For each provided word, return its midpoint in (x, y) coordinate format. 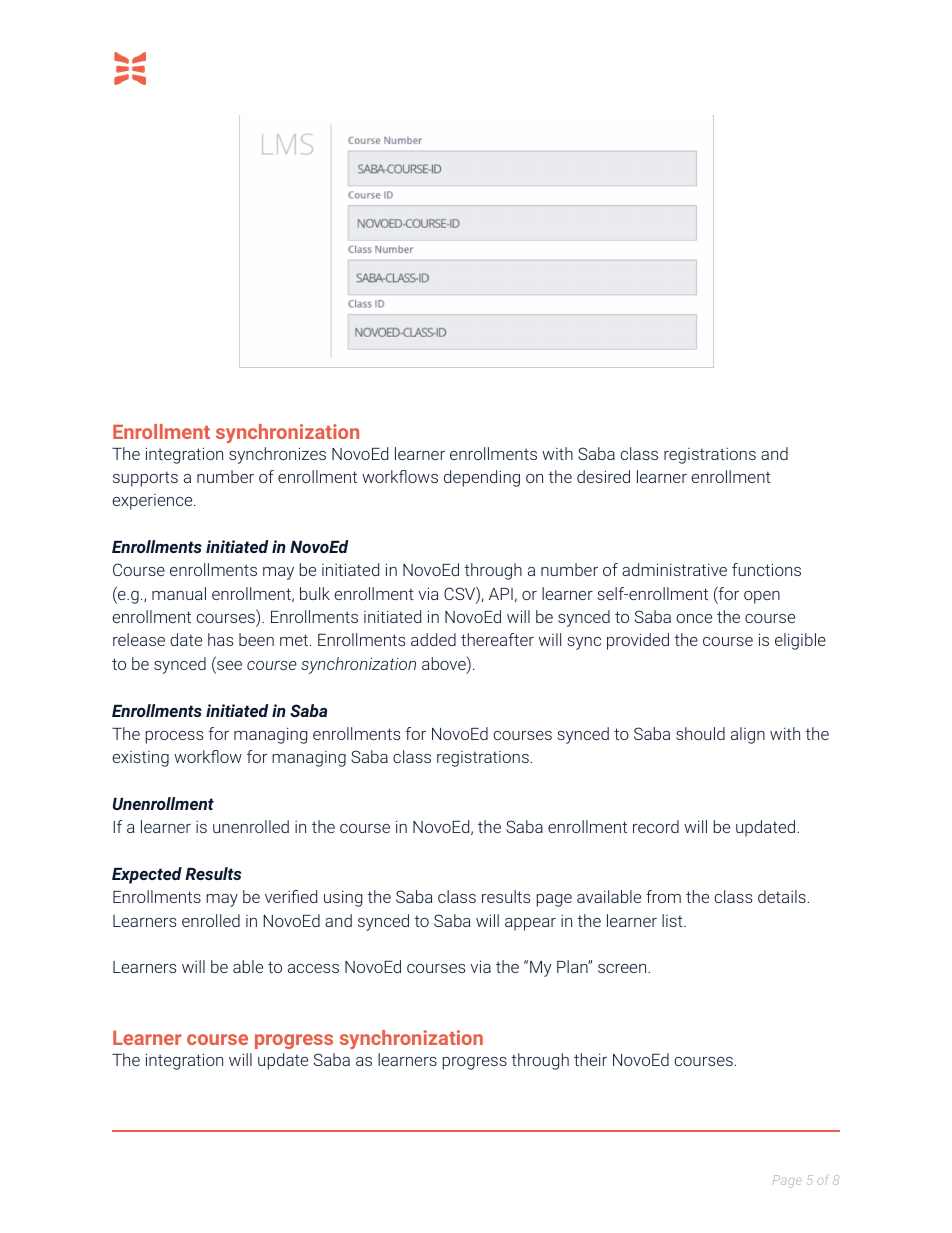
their (590, 1059)
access (313, 968)
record (656, 826)
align (748, 735)
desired (603, 476)
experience (153, 502)
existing (140, 759)
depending (482, 478)
